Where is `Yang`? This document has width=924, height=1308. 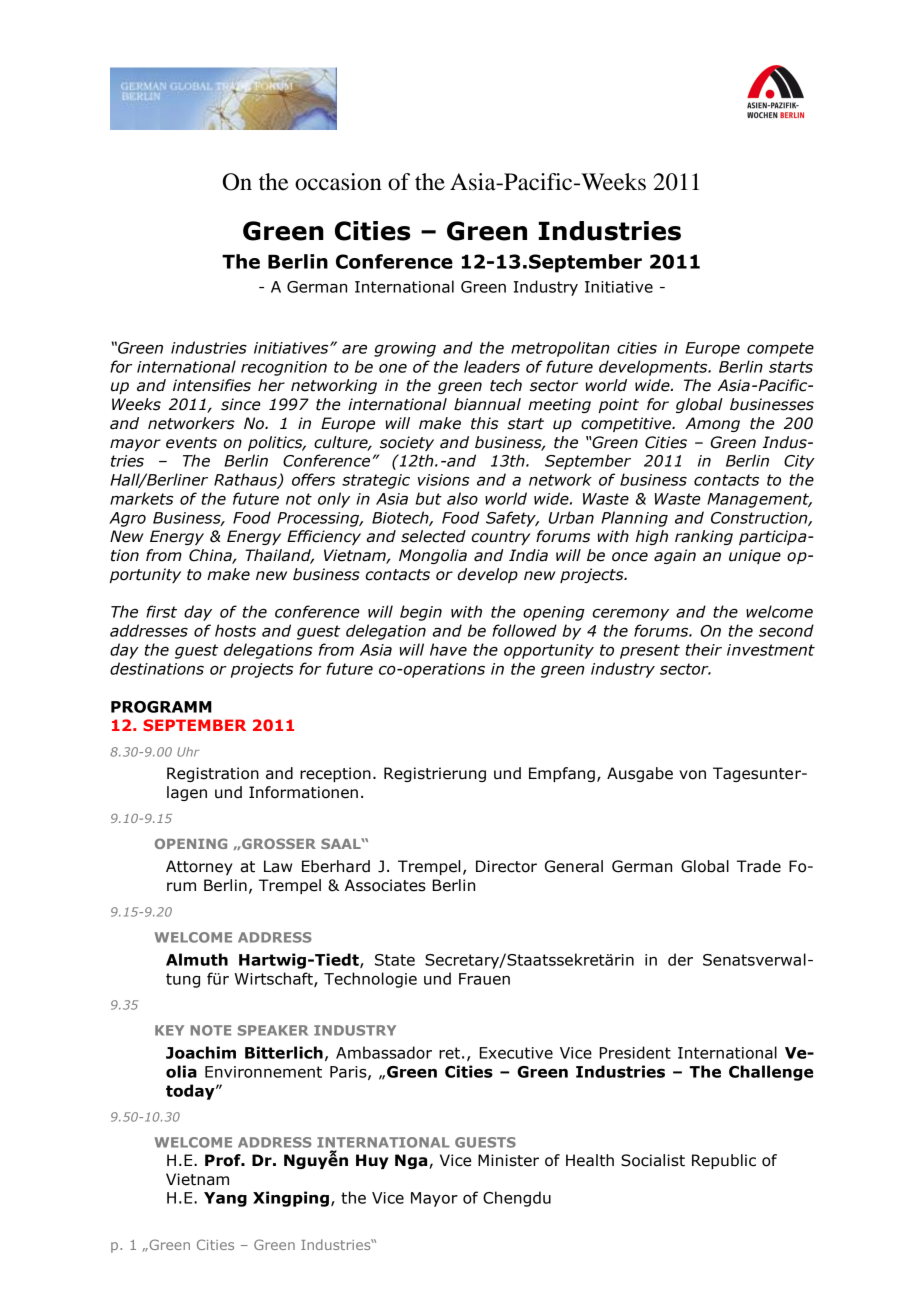 Yang is located at coordinates (225, 1199).
